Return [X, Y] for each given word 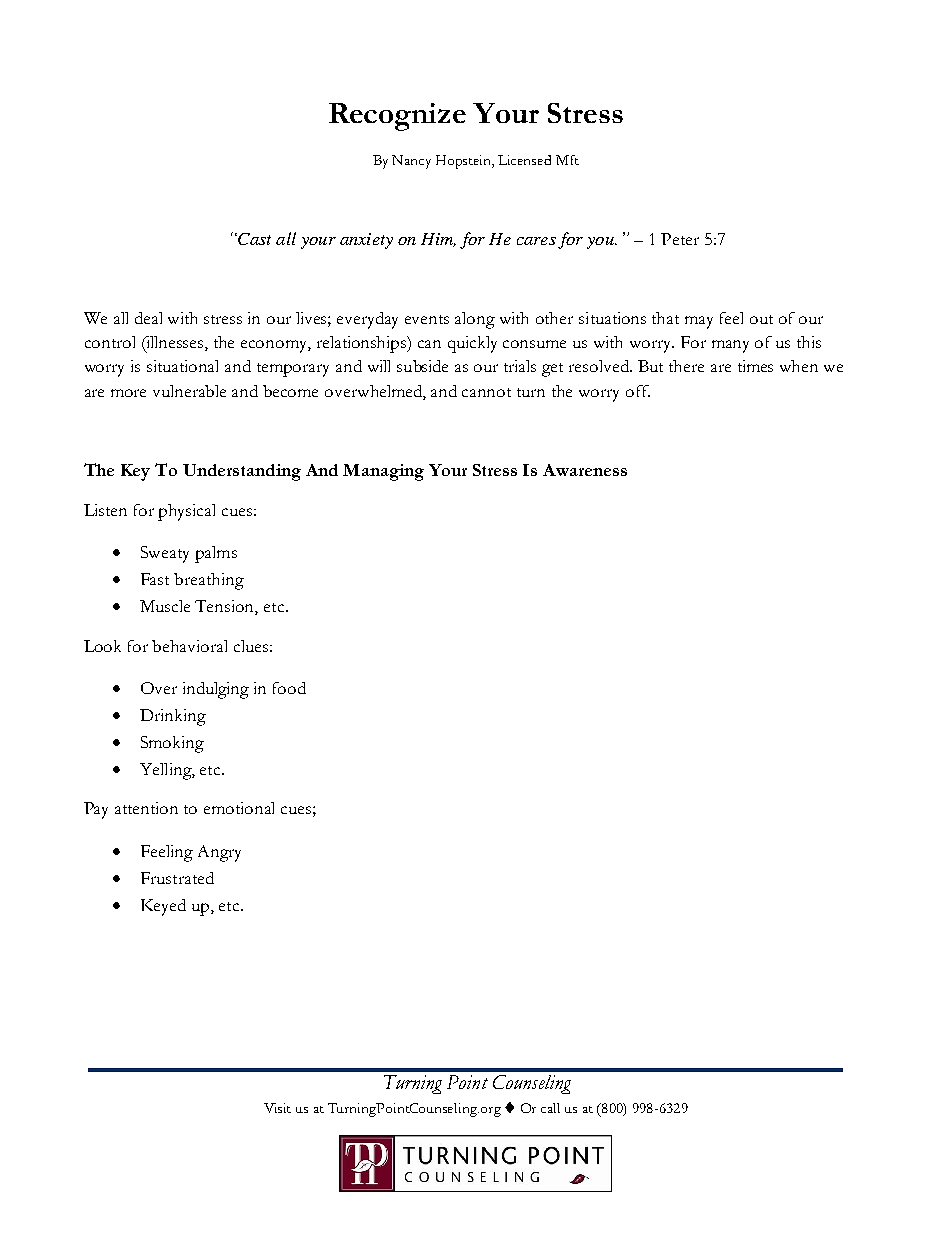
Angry [219, 853]
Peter [680, 239]
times [755, 366]
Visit [277, 1108]
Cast [253, 239]
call [550, 1108]
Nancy [411, 162]
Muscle [165, 606]
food [289, 688]
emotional [239, 808]
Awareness [585, 470]
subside [422, 366]
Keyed [163, 907]
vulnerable [189, 391]
